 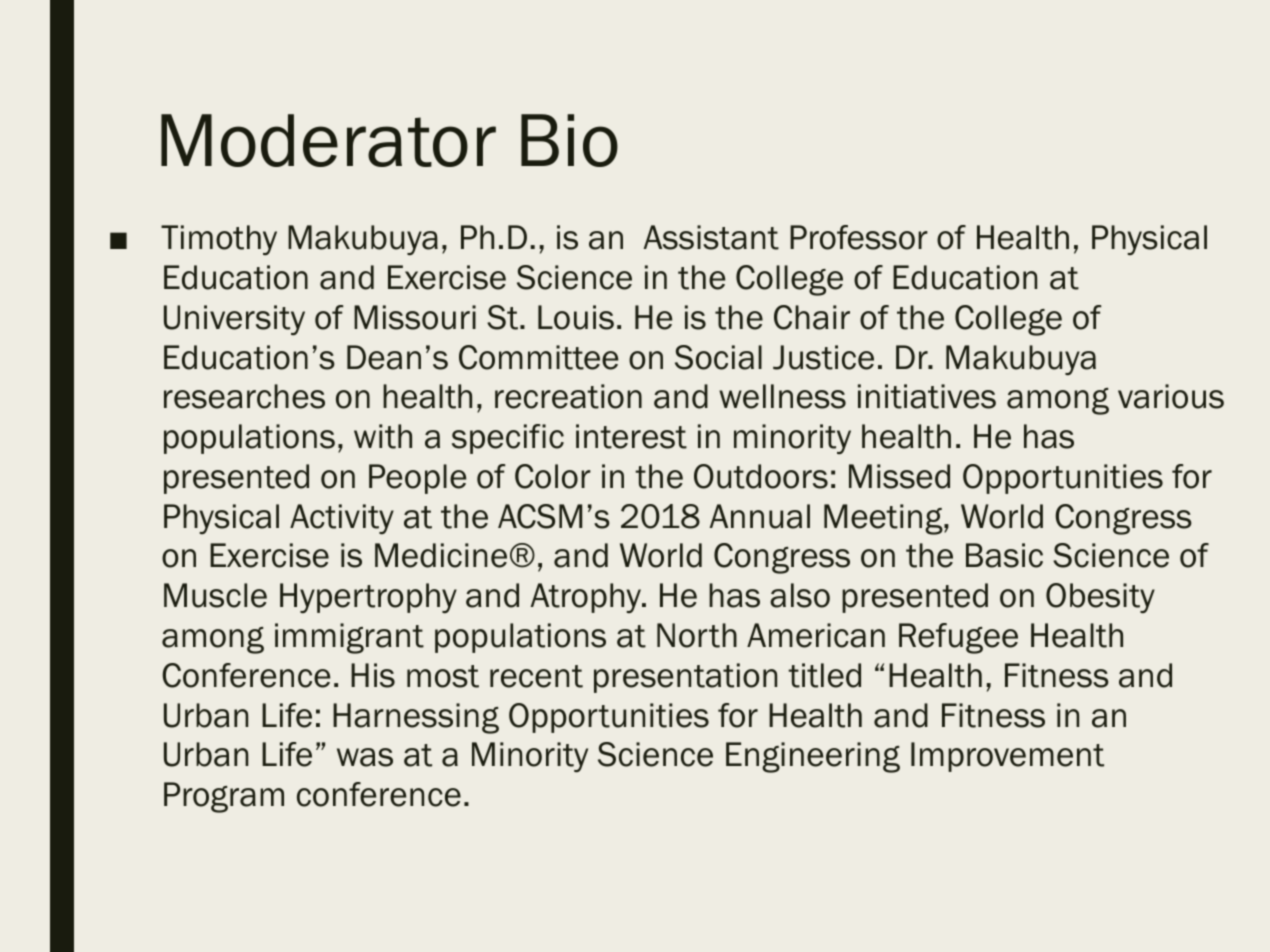 What do you see at coordinates (711, 237) in the screenshot?
I see `Assistant` at bounding box center [711, 237].
